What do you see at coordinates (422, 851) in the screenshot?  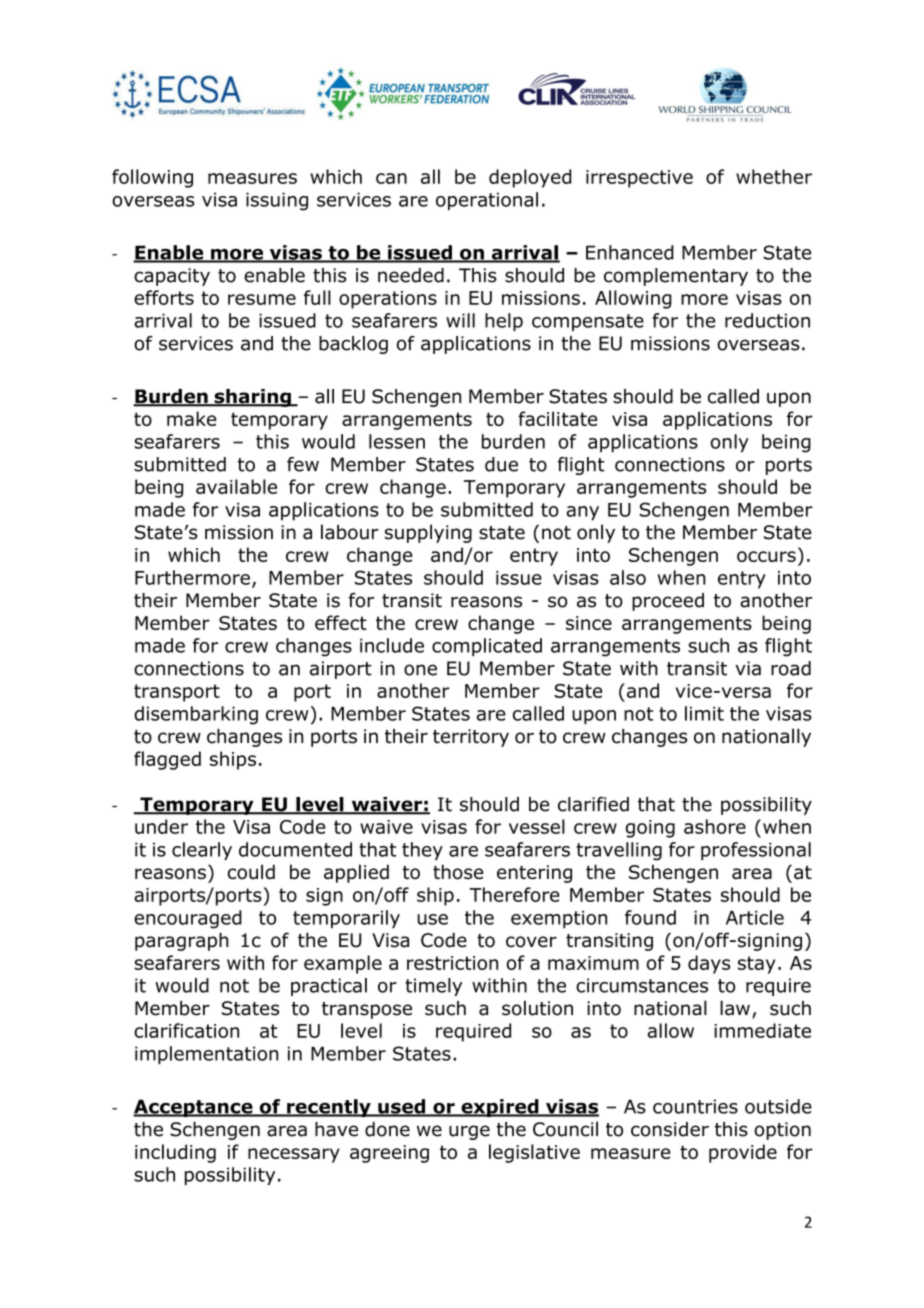 I see `they` at bounding box center [422, 851].
